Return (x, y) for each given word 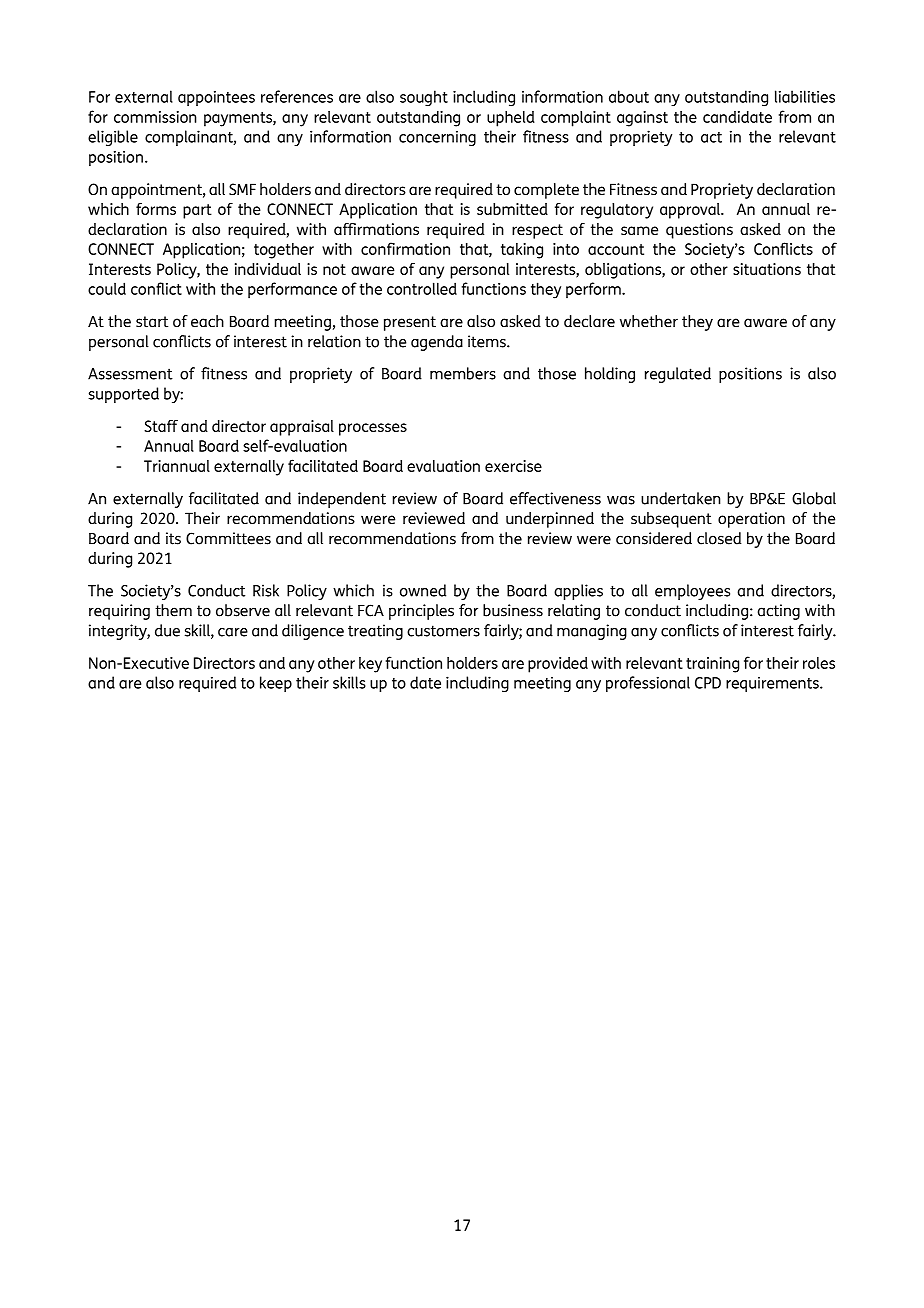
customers (443, 631)
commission (155, 117)
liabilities (805, 96)
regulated (678, 375)
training (712, 665)
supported (123, 395)
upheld (511, 118)
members (463, 373)
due (167, 630)
